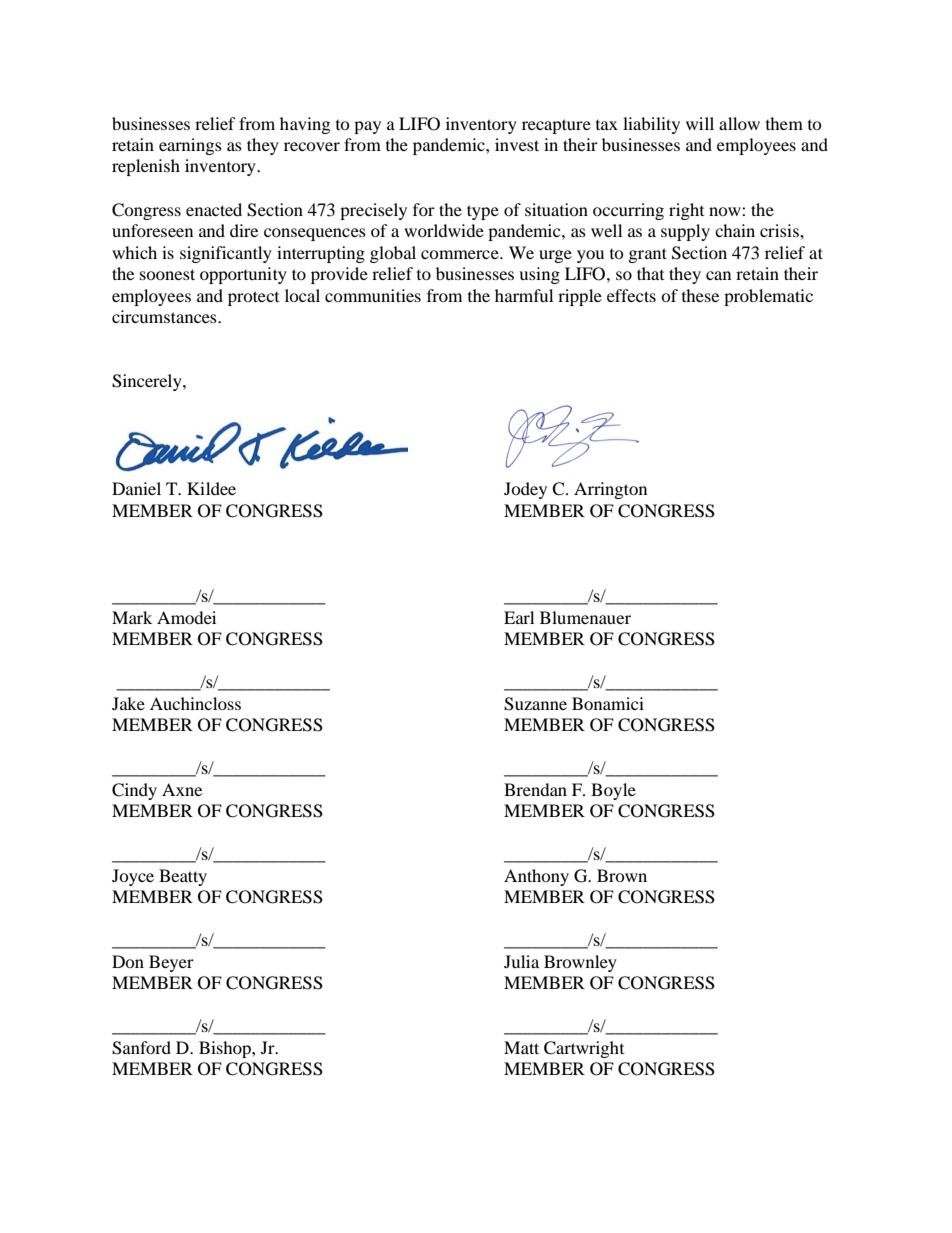 The height and width of the screenshot is (1233, 952). What do you see at coordinates (613, 791) in the screenshot?
I see `Boyle` at bounding box center [613, 791].
